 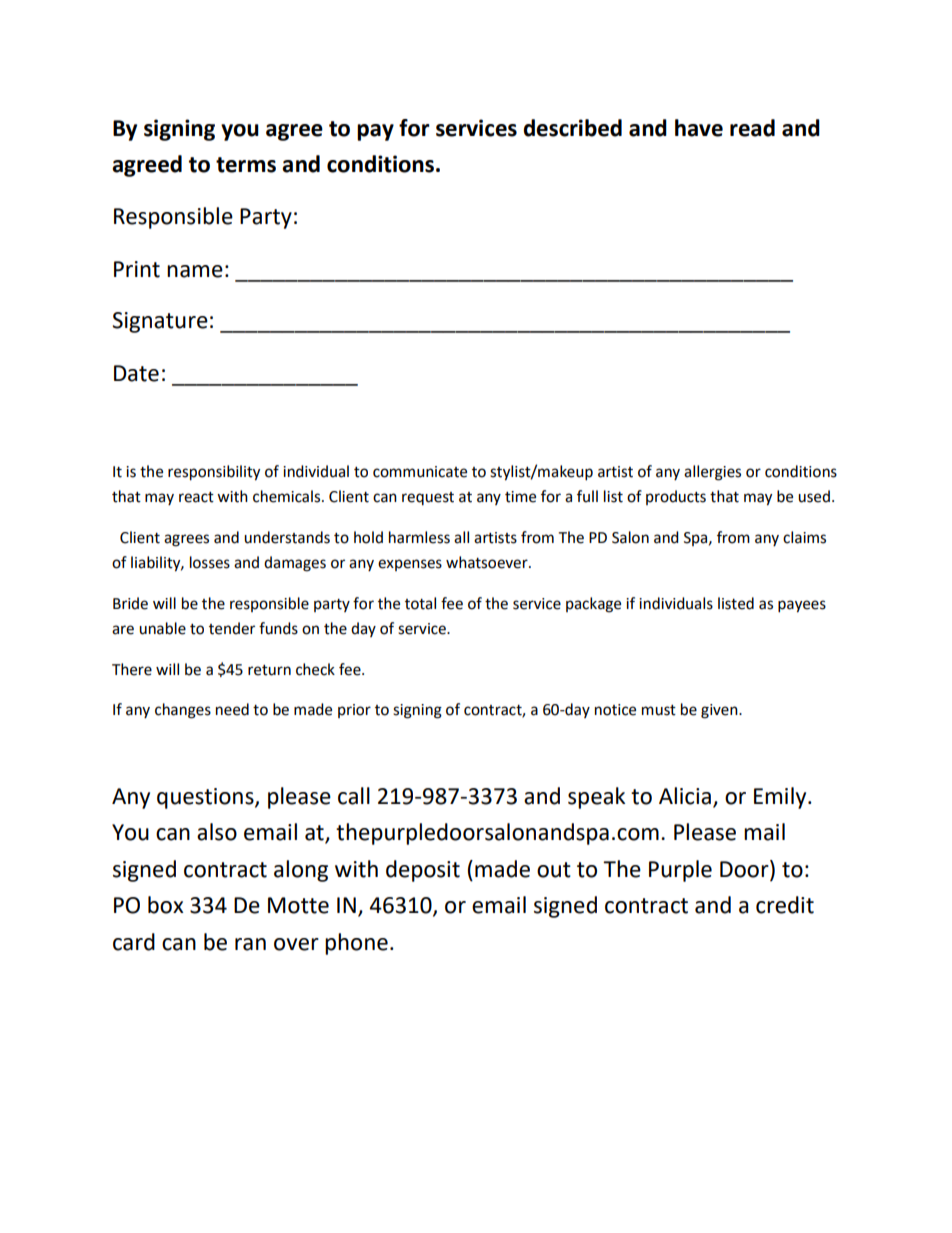 I want to click on terms, so click(x=246, y=165).
